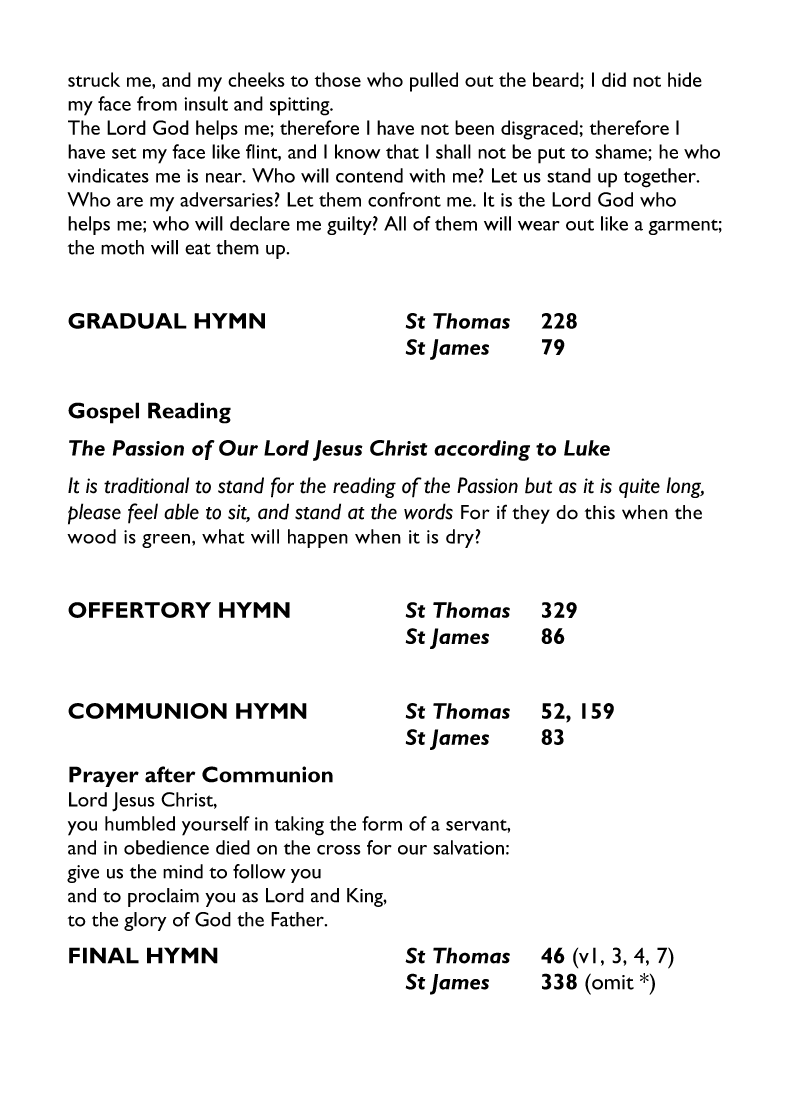 This screenshot has width=790, height=1117. I want to click on glory, so click(145, 921).
